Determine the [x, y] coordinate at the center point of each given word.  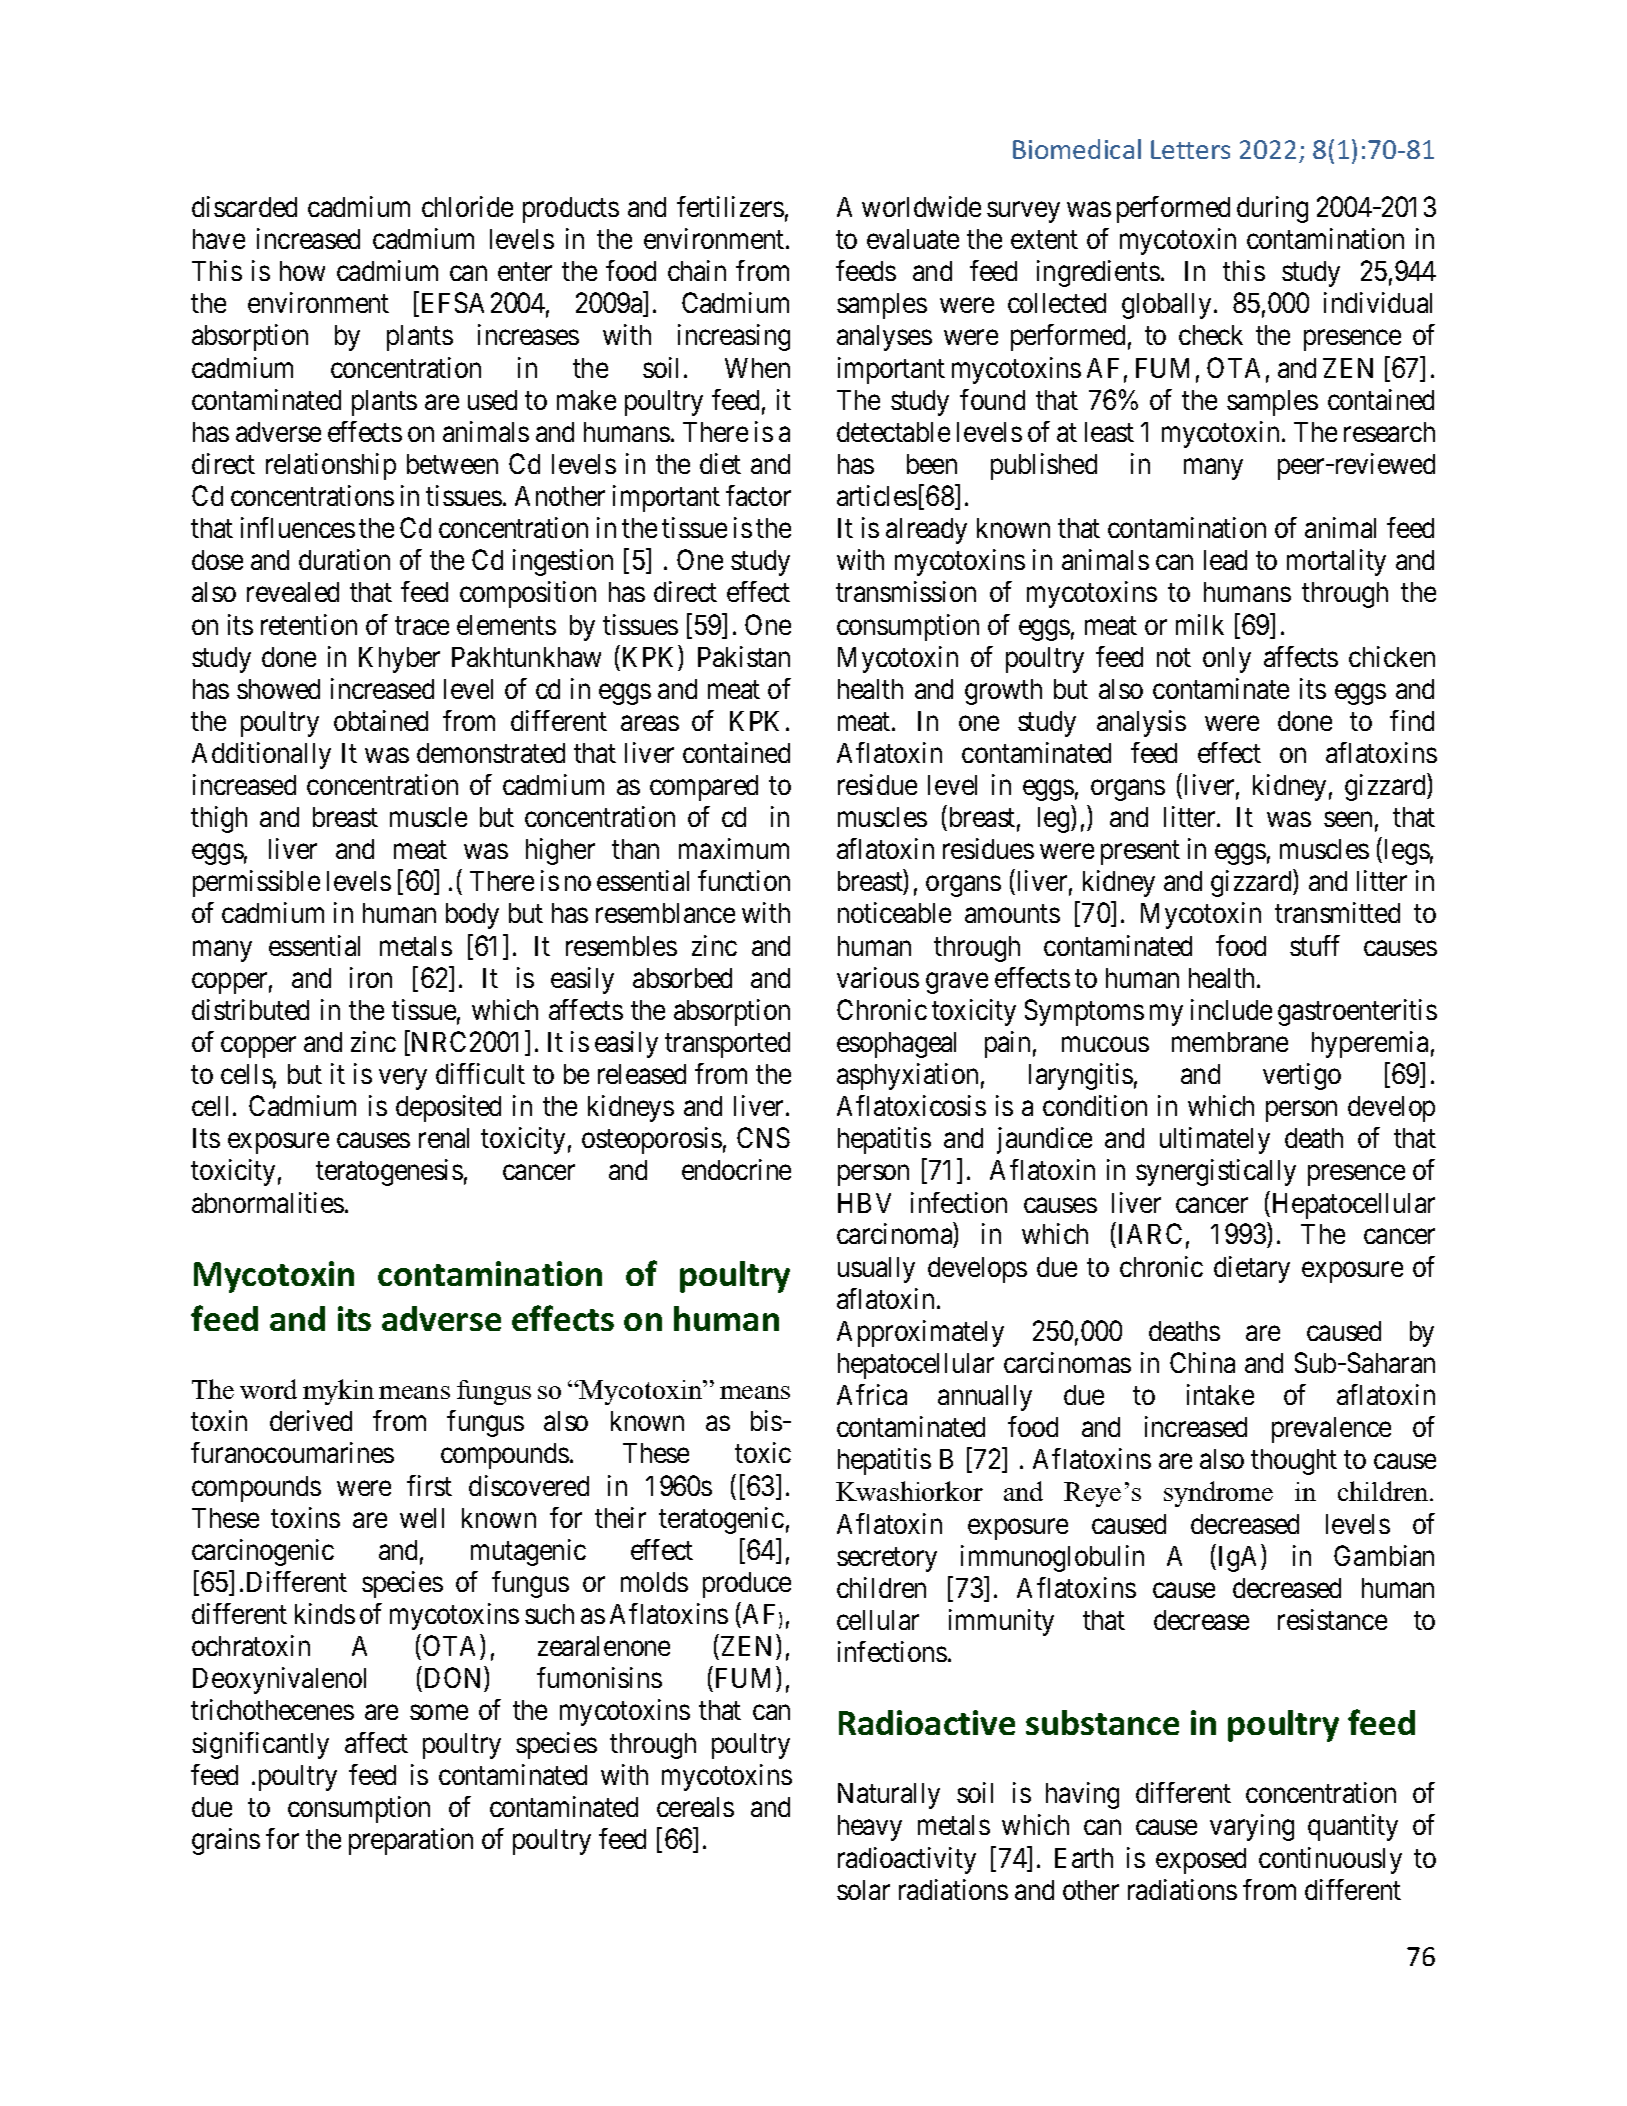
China [1202, 1362]
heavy [870, 1828]
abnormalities [268, 1202]
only [1227, 660]
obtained [381, 720]
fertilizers [730, 206]
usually [876, 1270]
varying [1252, 1827]
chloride [467, 206]
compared [704, 788]
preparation [411, 1841]
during [1272, 209]
